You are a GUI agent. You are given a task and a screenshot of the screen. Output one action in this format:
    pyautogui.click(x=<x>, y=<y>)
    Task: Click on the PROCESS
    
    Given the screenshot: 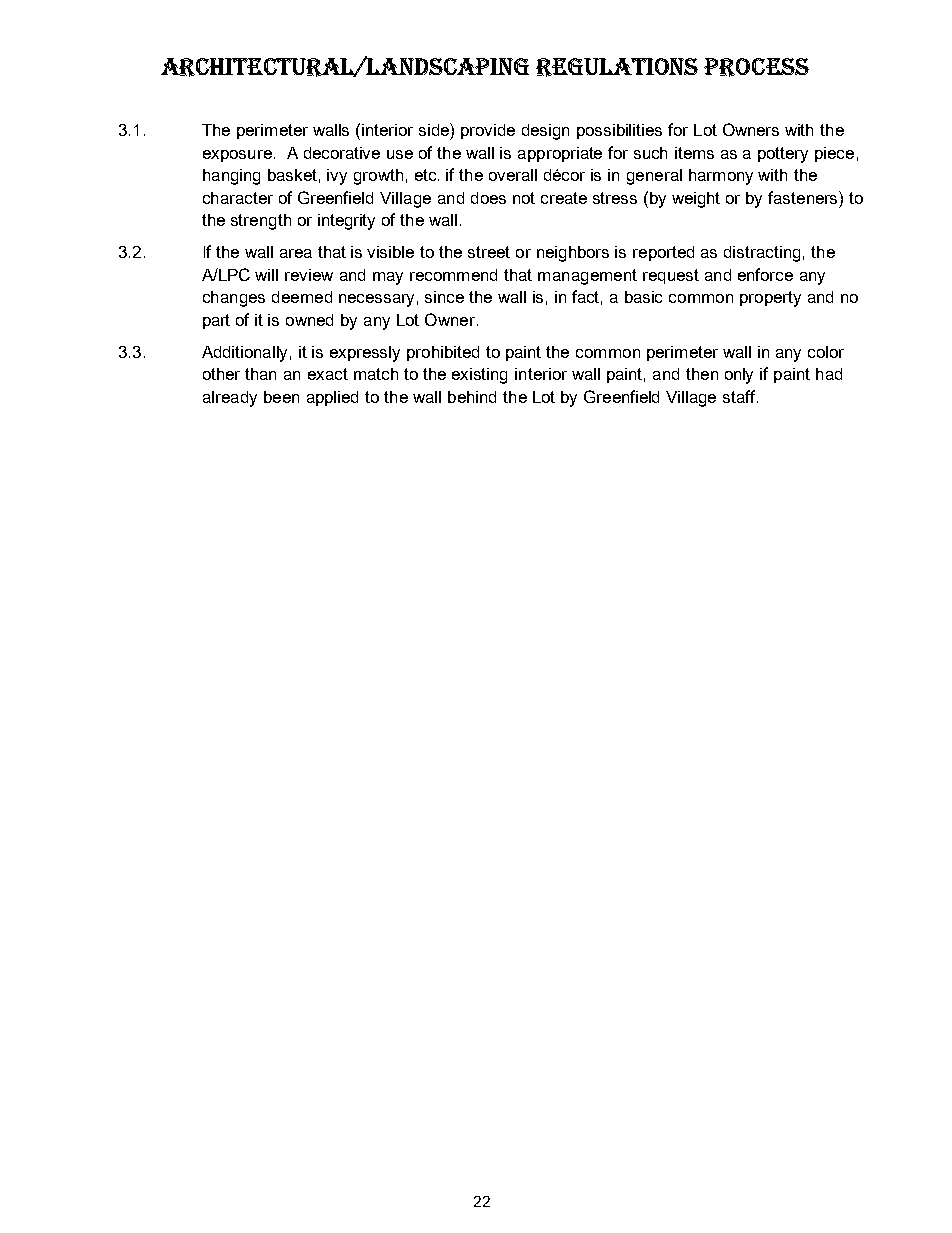 What is the action you would take?
    pyautogui.click(x=756, y=67)
